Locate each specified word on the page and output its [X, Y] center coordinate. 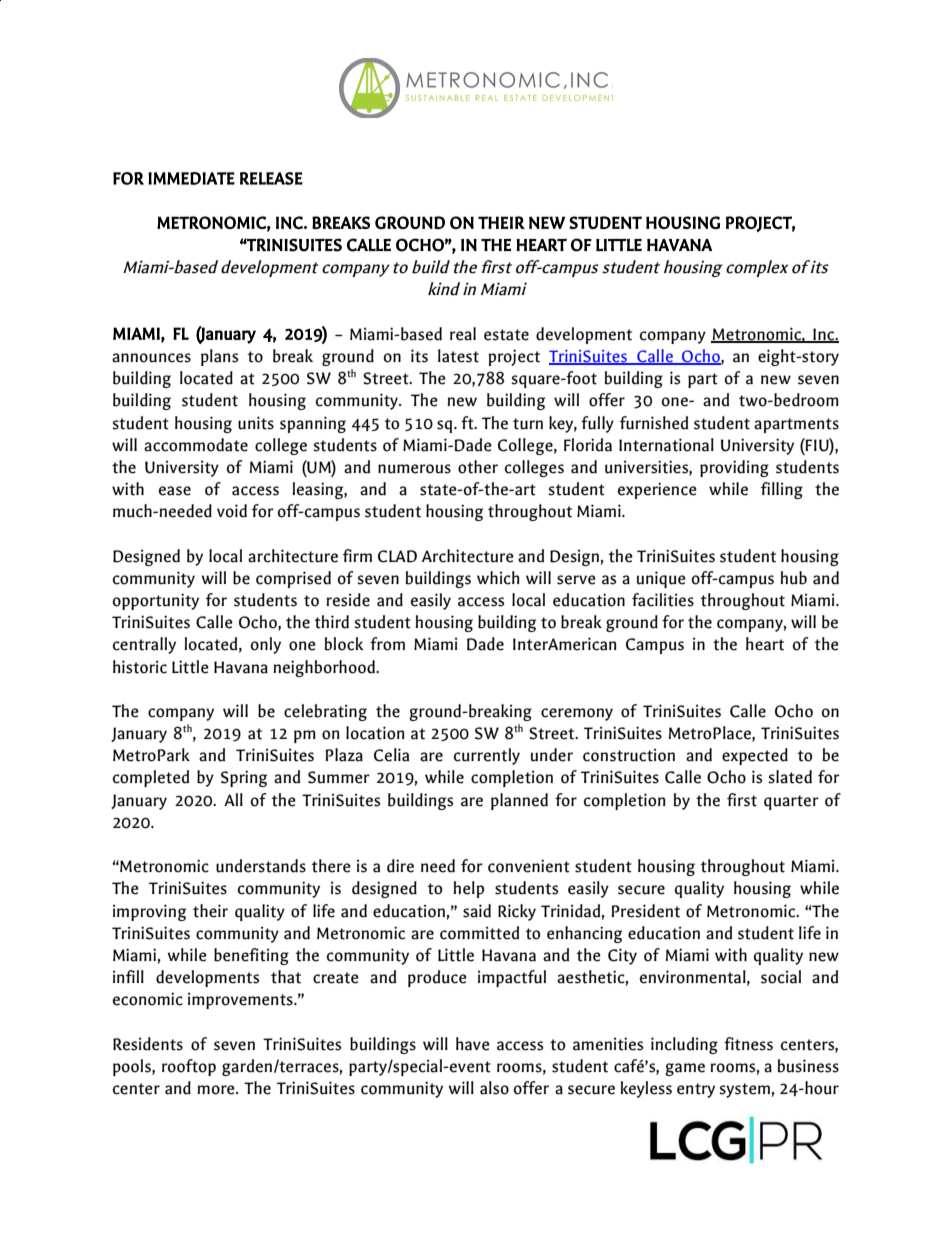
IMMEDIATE [191, 178]
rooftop [189, 1067]
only [266, 645]
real [463, 334]
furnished [654, 423]
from [387, 644]
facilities [663, 600]
